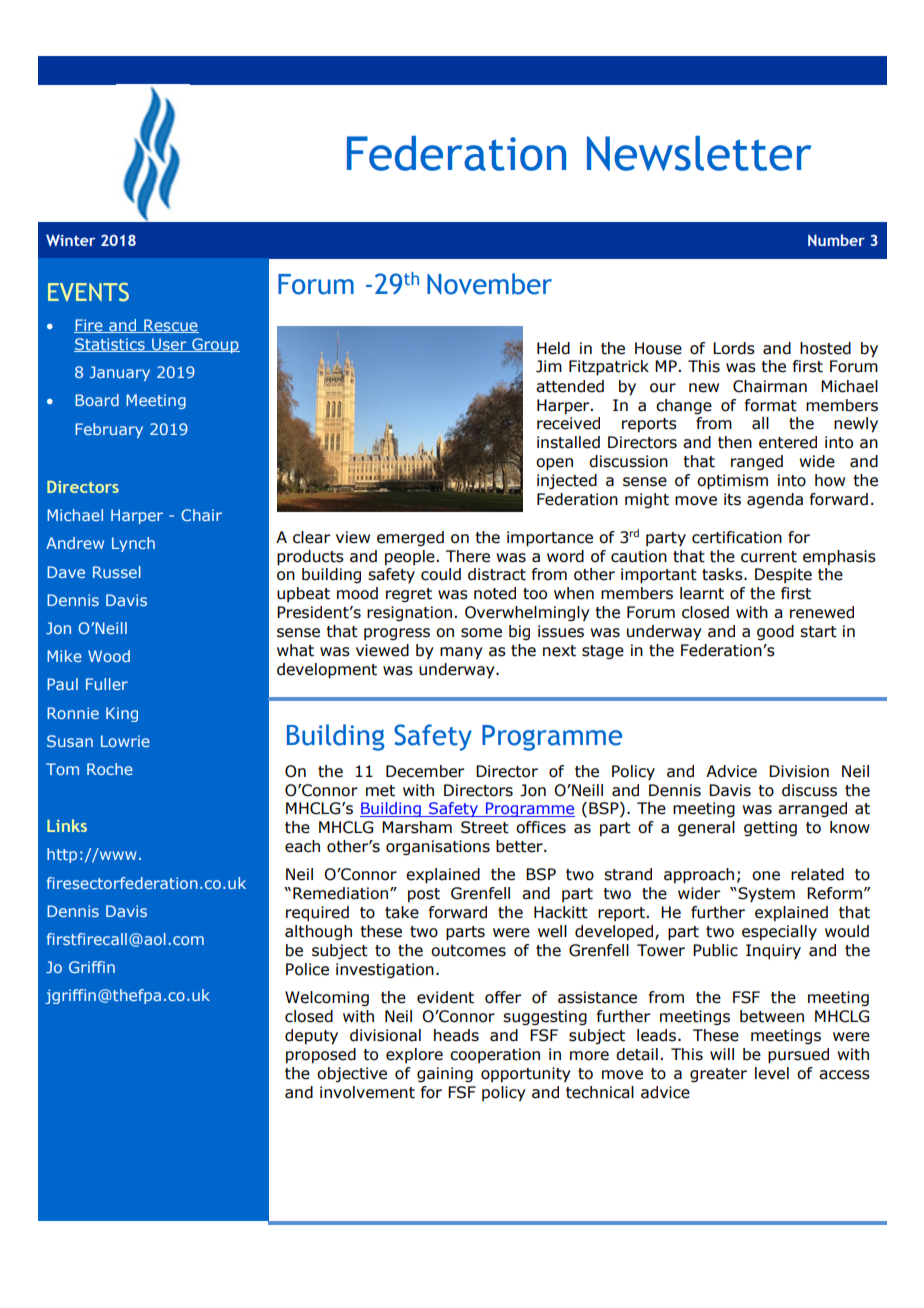 The width and height of the screenshot is (924, 1308). I want to click on organisations, so click(438, 847).
